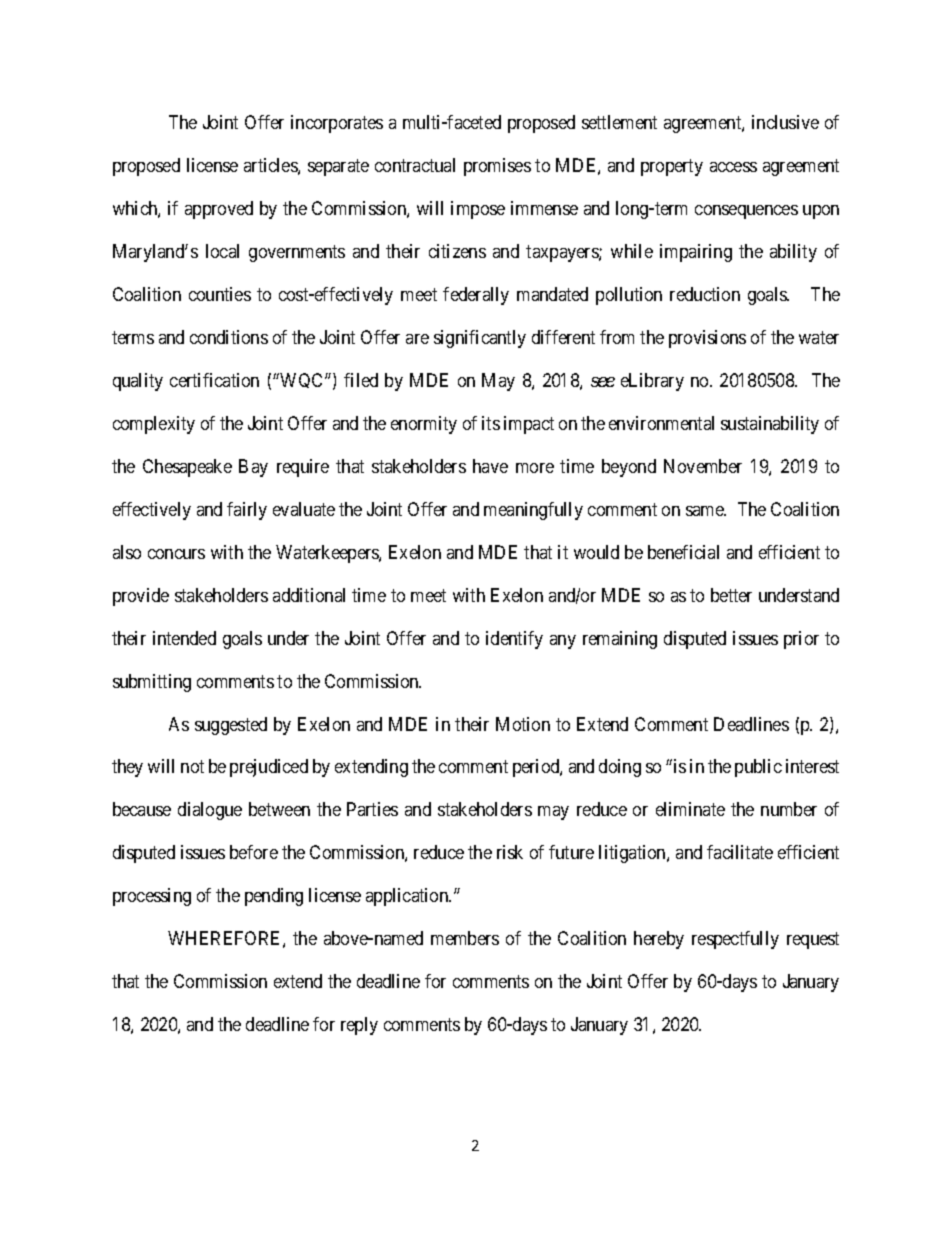 This screenshot has height=1233, width=952. I want to click on its, so click(491, 423).
